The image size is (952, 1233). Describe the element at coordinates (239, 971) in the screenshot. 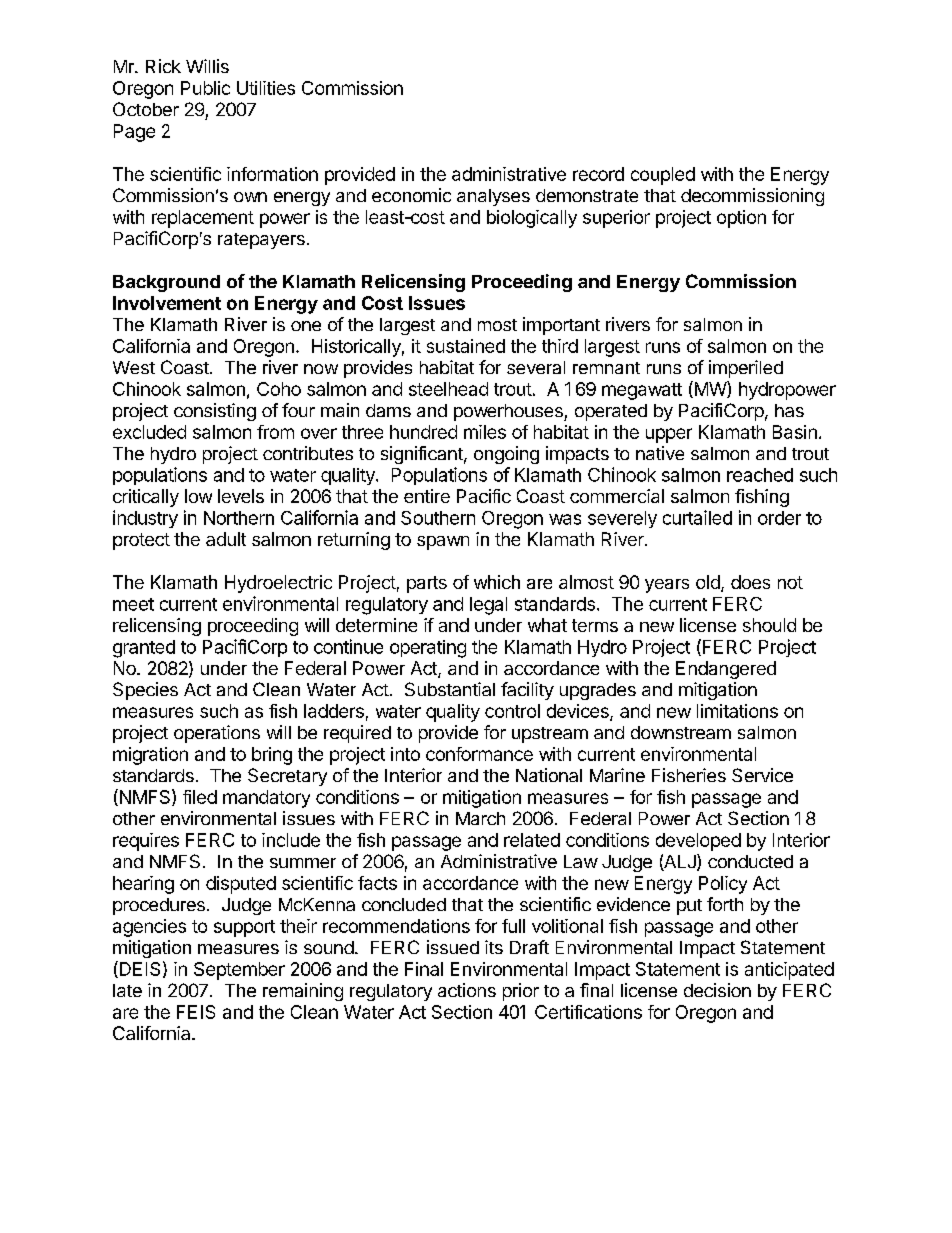

I see `September` at that location.
